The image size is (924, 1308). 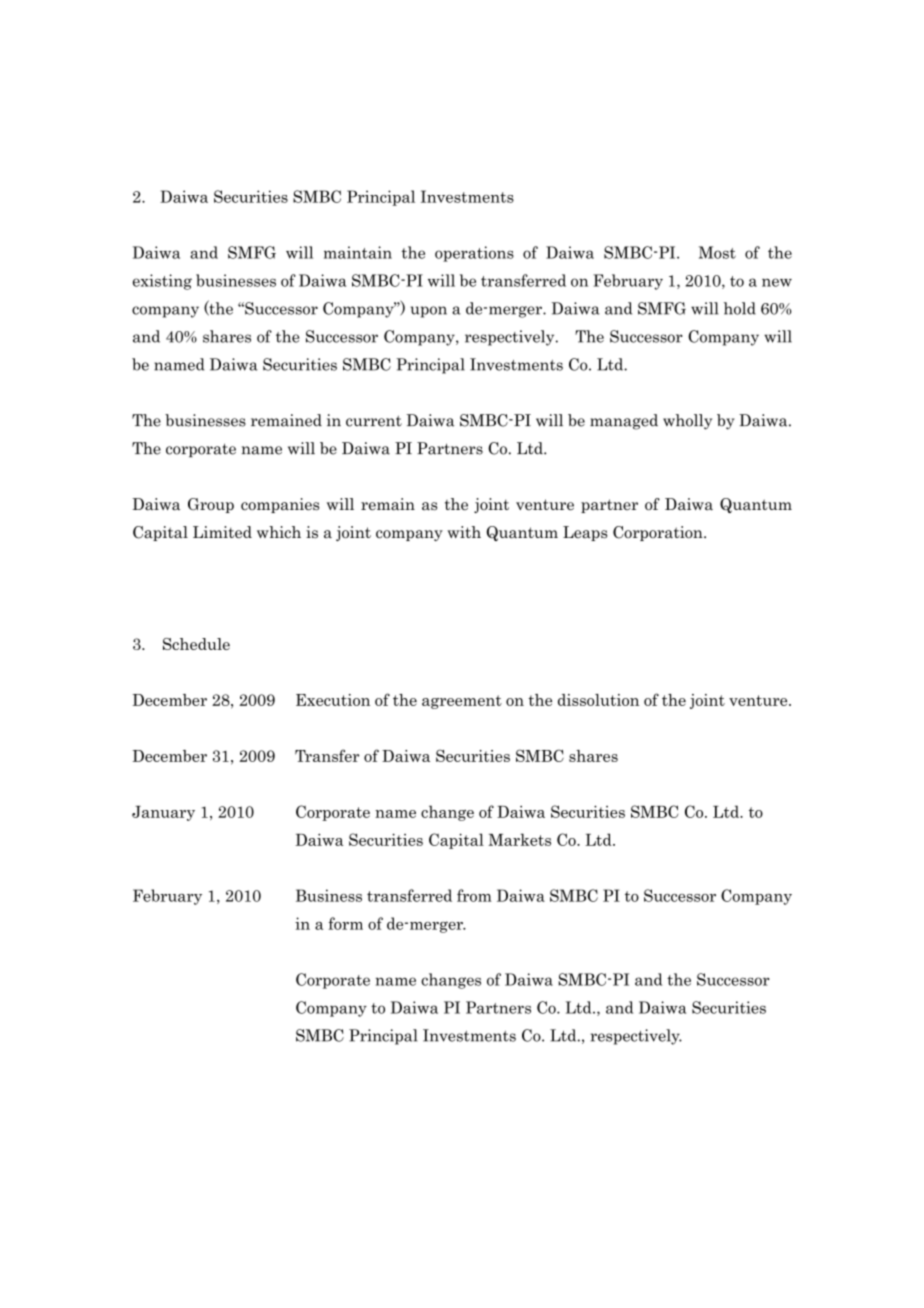 I want to click on agreement, so click(x=462, y=702).
